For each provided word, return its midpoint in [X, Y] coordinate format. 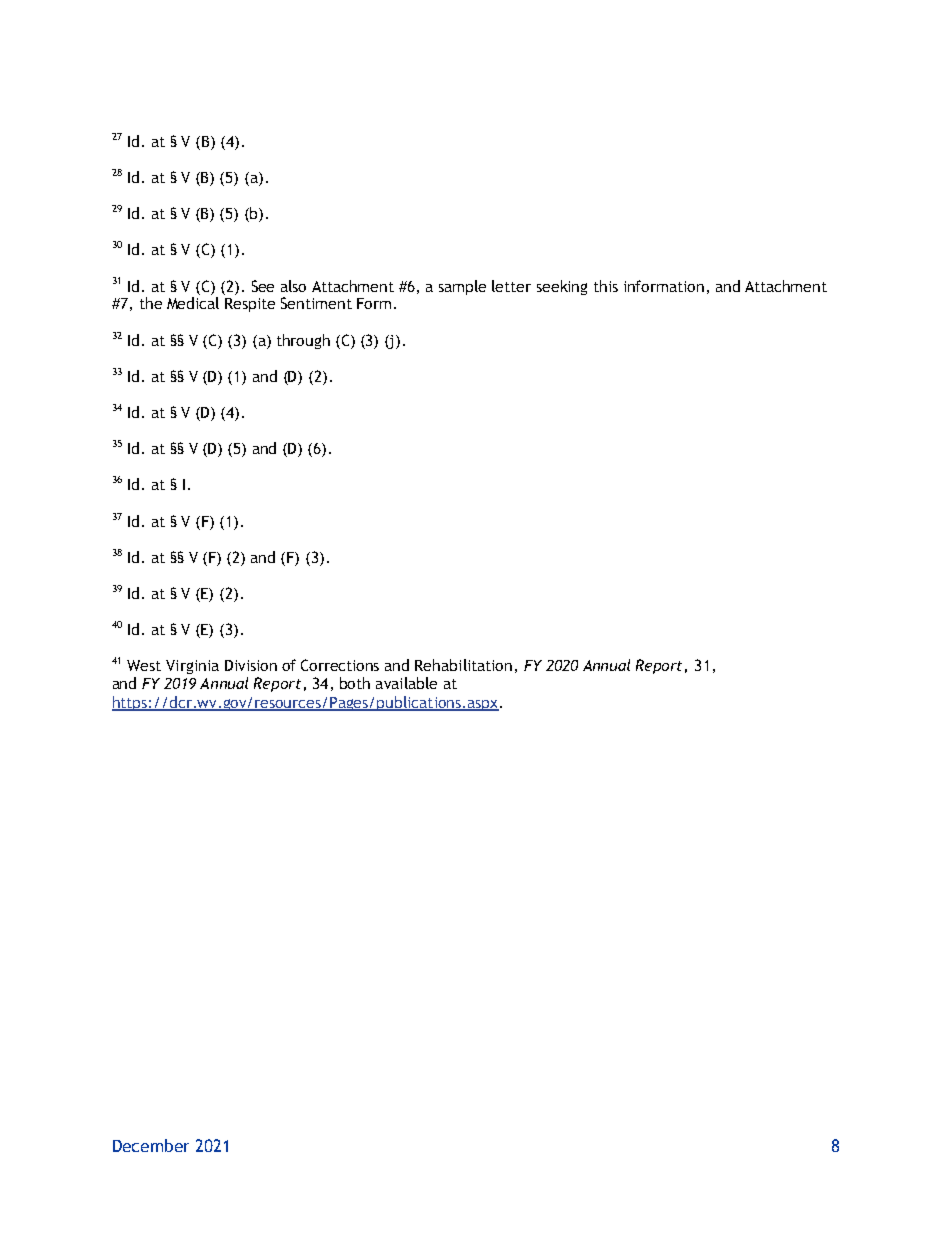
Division [251, 665]
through [303, 341]
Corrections [340, 665]
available [406, 683]
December [151, 1145]
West [144, 665]
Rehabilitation [463, 665]
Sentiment [316, 303]
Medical [193, 303]
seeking [562, 287]
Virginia [192, 667]
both [355, 683]
